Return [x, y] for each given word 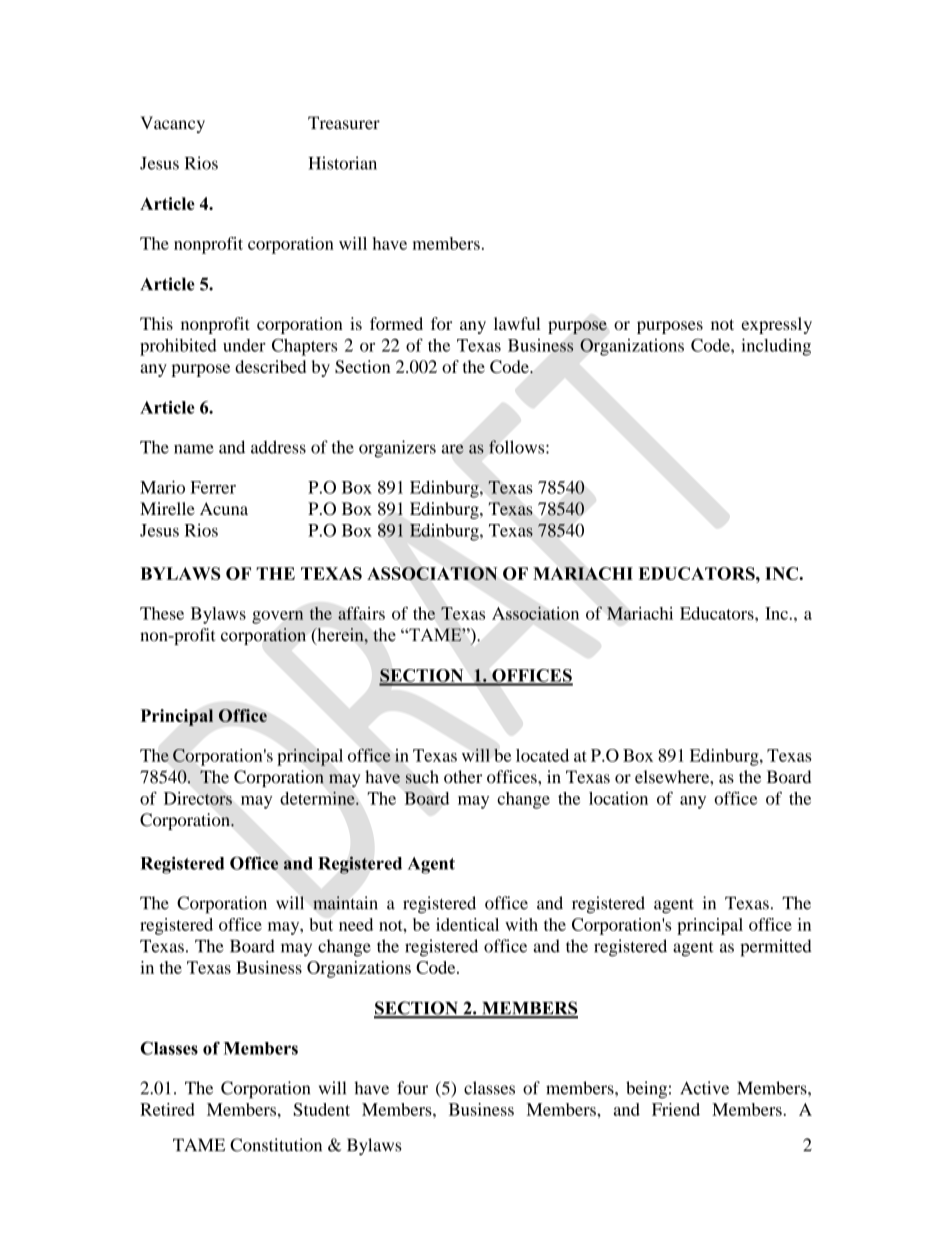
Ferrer [213, 487]
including [776, 347]
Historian [343, 163]
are [452, 449]
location [618, 798]
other [463, 777]
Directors [198, 798]
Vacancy [173, 124]
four [412, 1088]
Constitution [276, 1145]
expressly [777, 325]
